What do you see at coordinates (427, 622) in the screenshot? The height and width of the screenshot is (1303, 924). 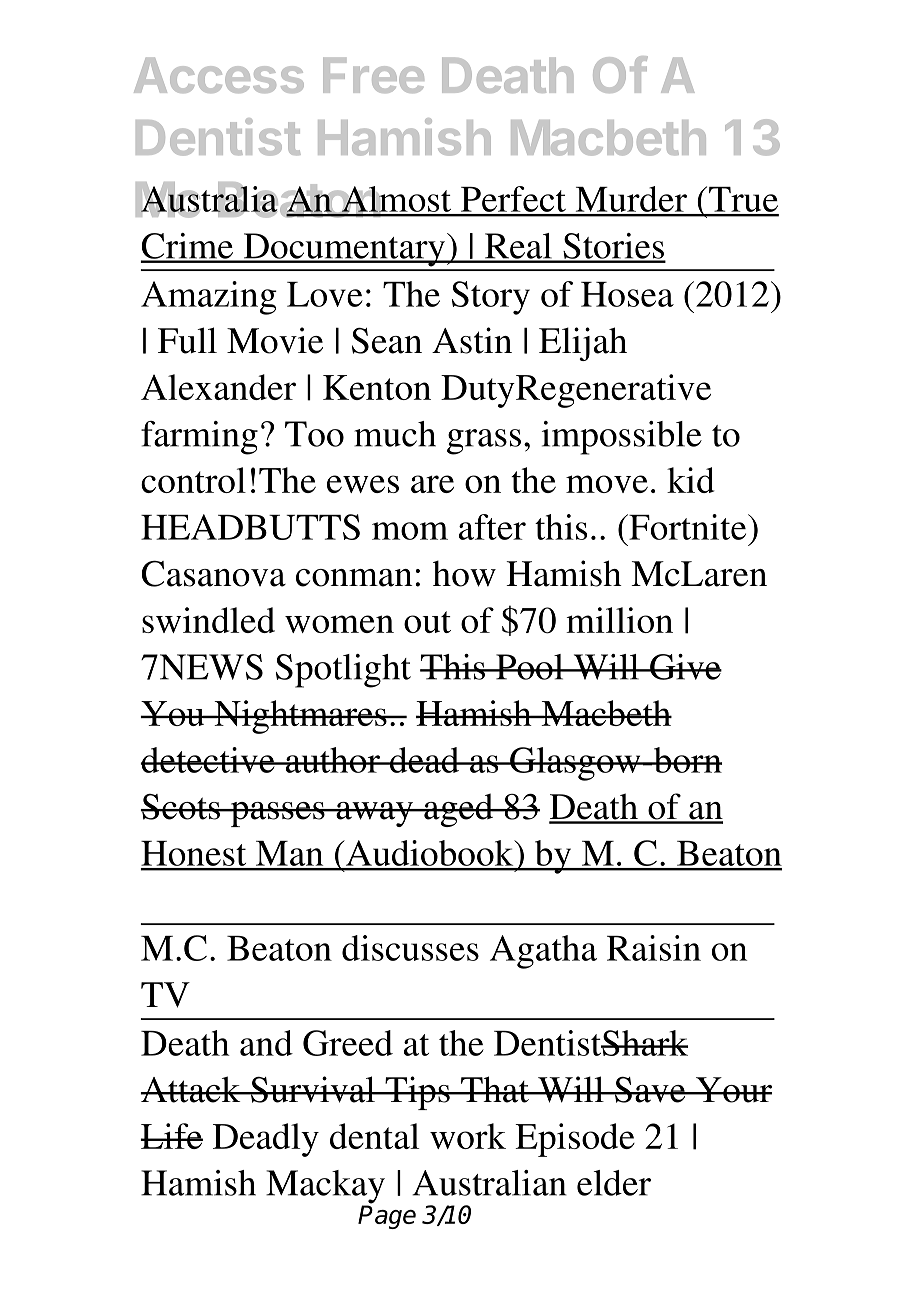 I see `out` at bounding box center [427, 622].
